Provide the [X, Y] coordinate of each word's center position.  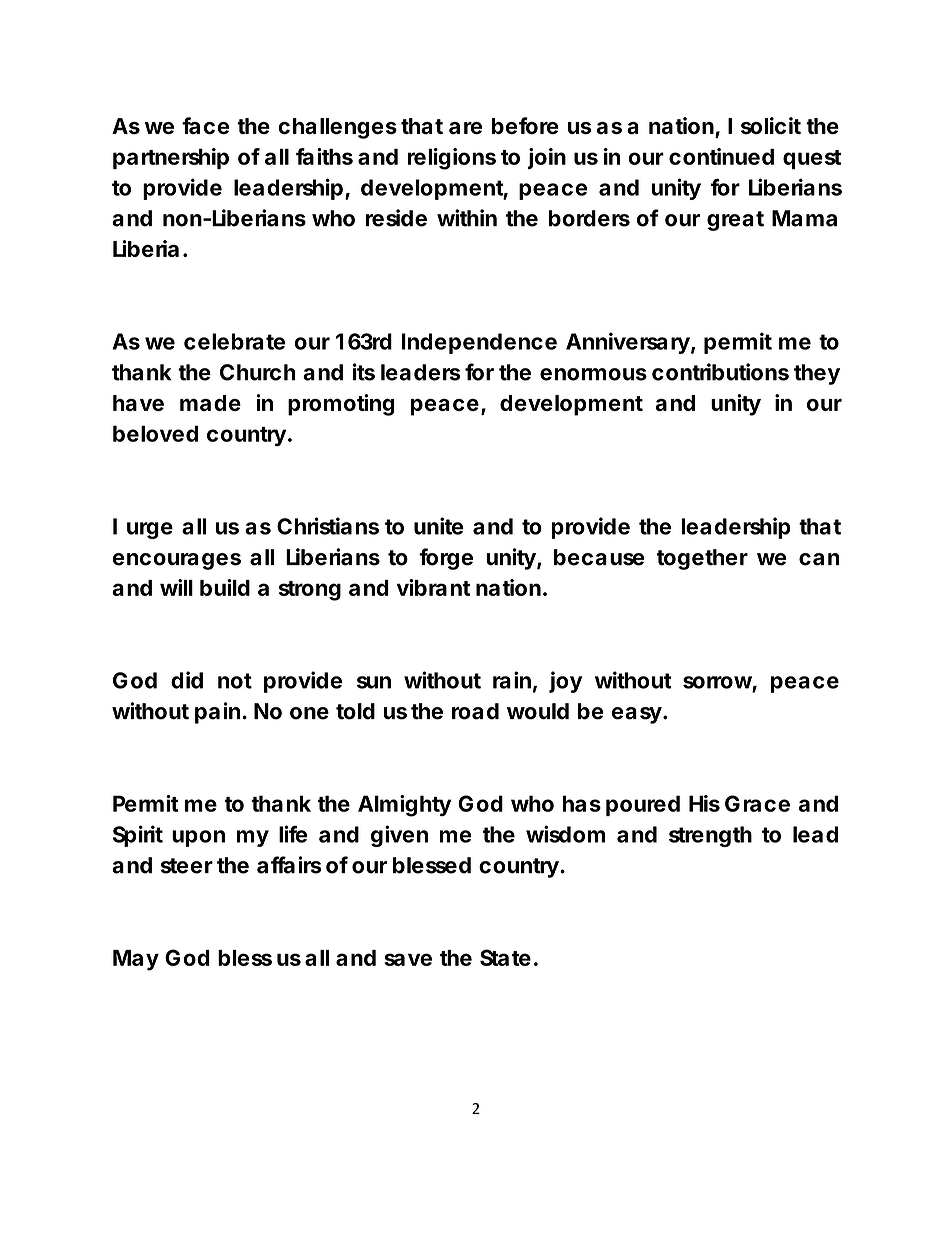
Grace [757, 803]
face [205, 125]
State [505, 957]
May [136, 960]
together [702, 559]
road [475, 711]
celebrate [234, 341]
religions [452, 159]
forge [446, 559]
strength [710, 836]
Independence [479, 343]
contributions [720, 372]
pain [217, 713]
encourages [177, 561]
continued [721, 156]
